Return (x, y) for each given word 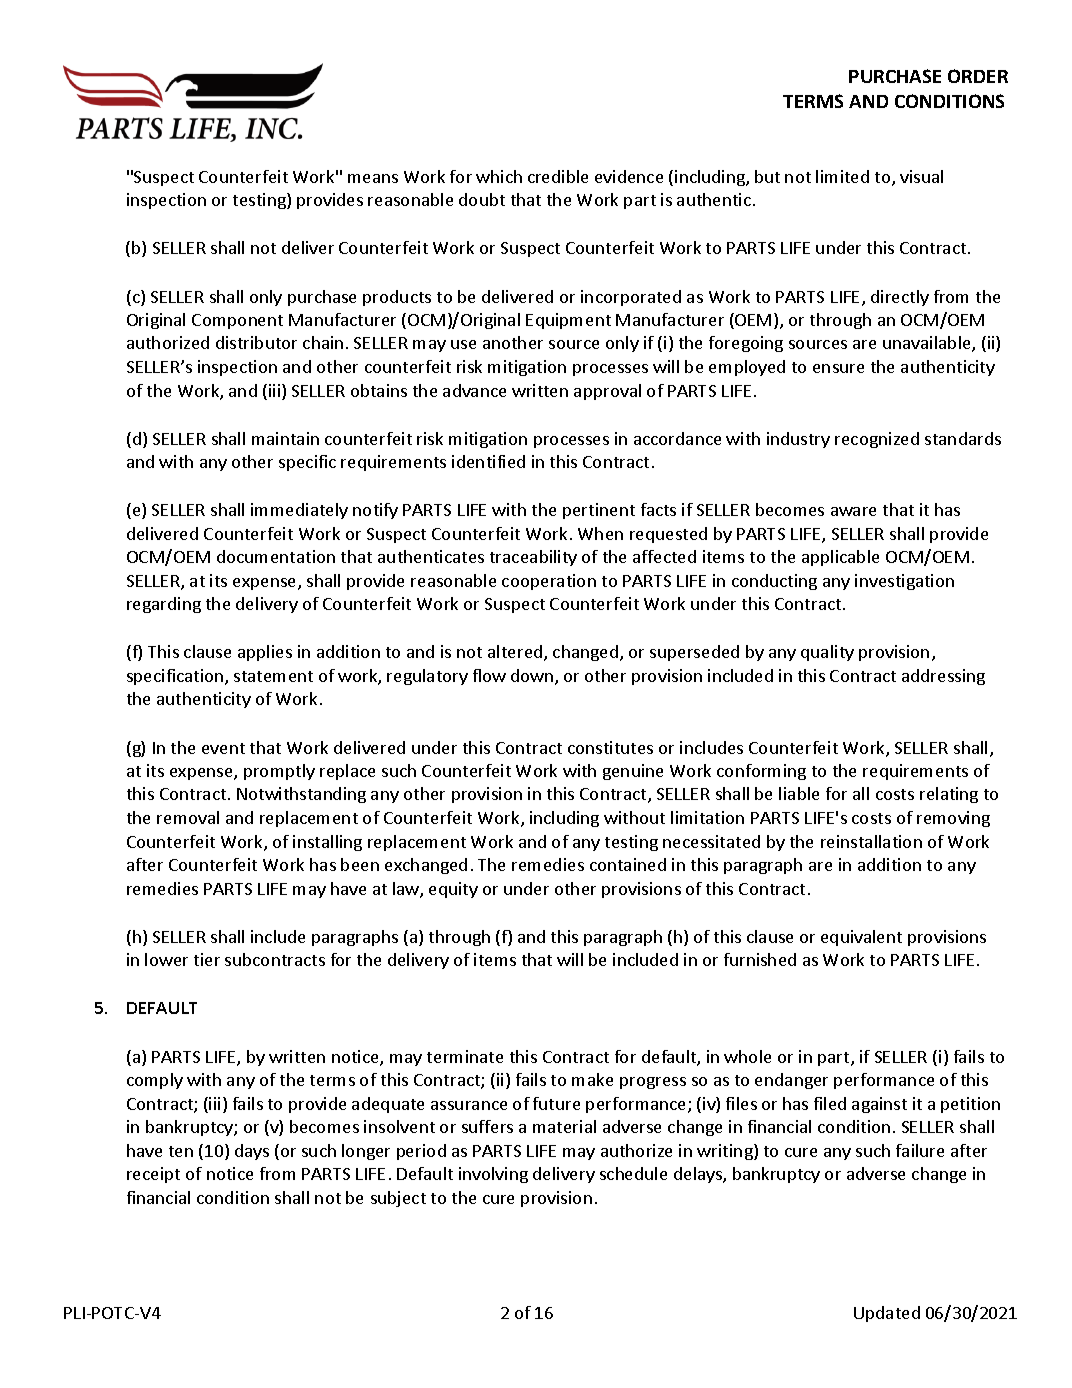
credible (558, 176)
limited (842, 176)
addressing (943, 677)
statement (273, 676)
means (373, 178)
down (533, 677)
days (252, 1152)
